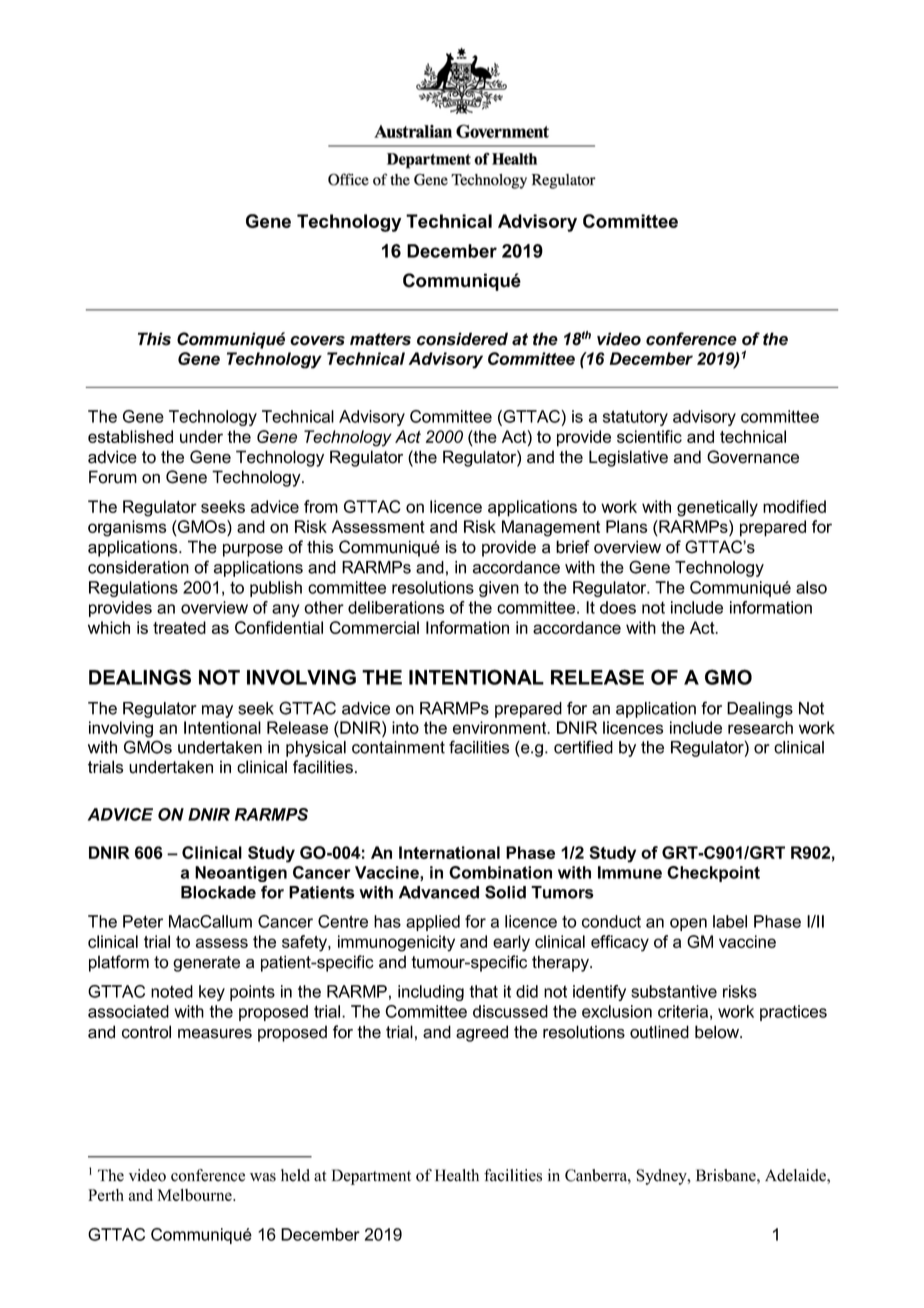 The height and width of the screenshot is (1308, 924). I want to click on statutory, so click(635, 418).
